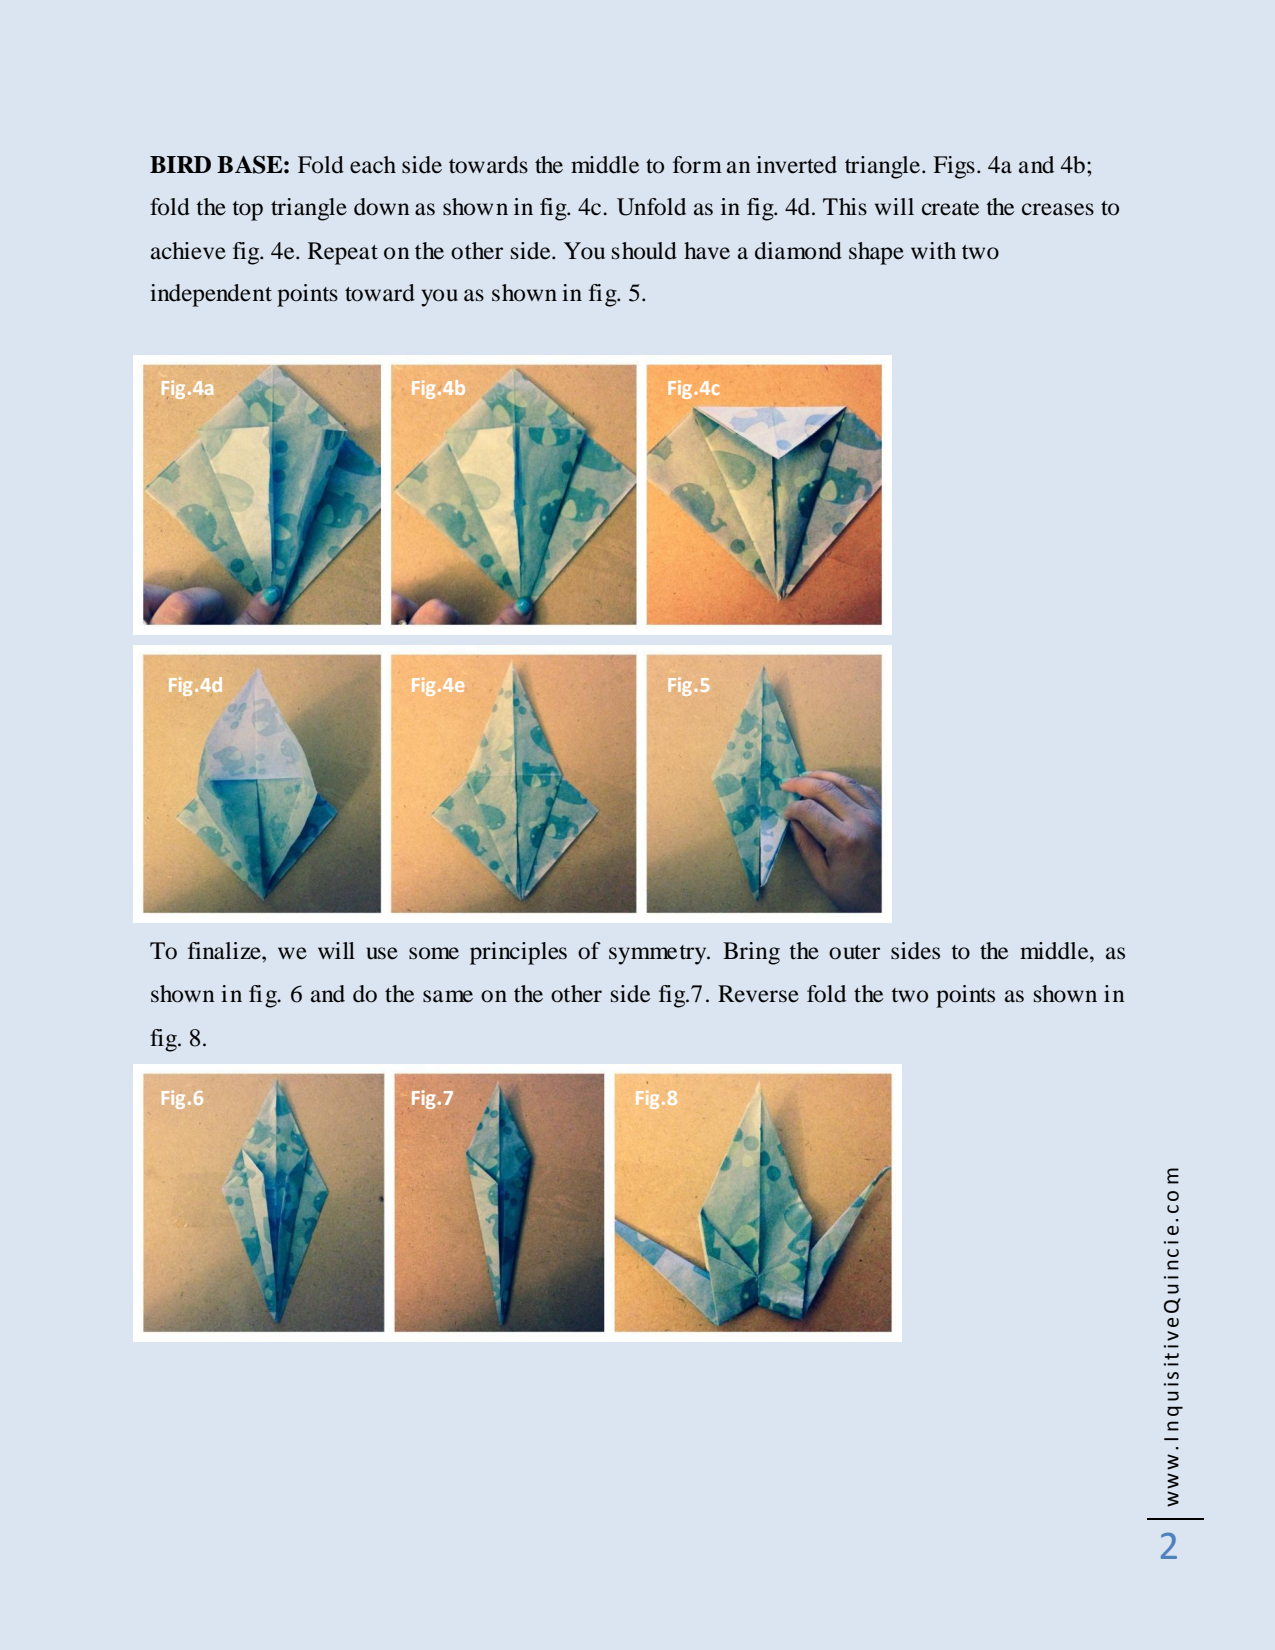 This document has height=1650, width=1275. Describe the element at coordinates (382, 953) in the document. I see `use` at that location.
